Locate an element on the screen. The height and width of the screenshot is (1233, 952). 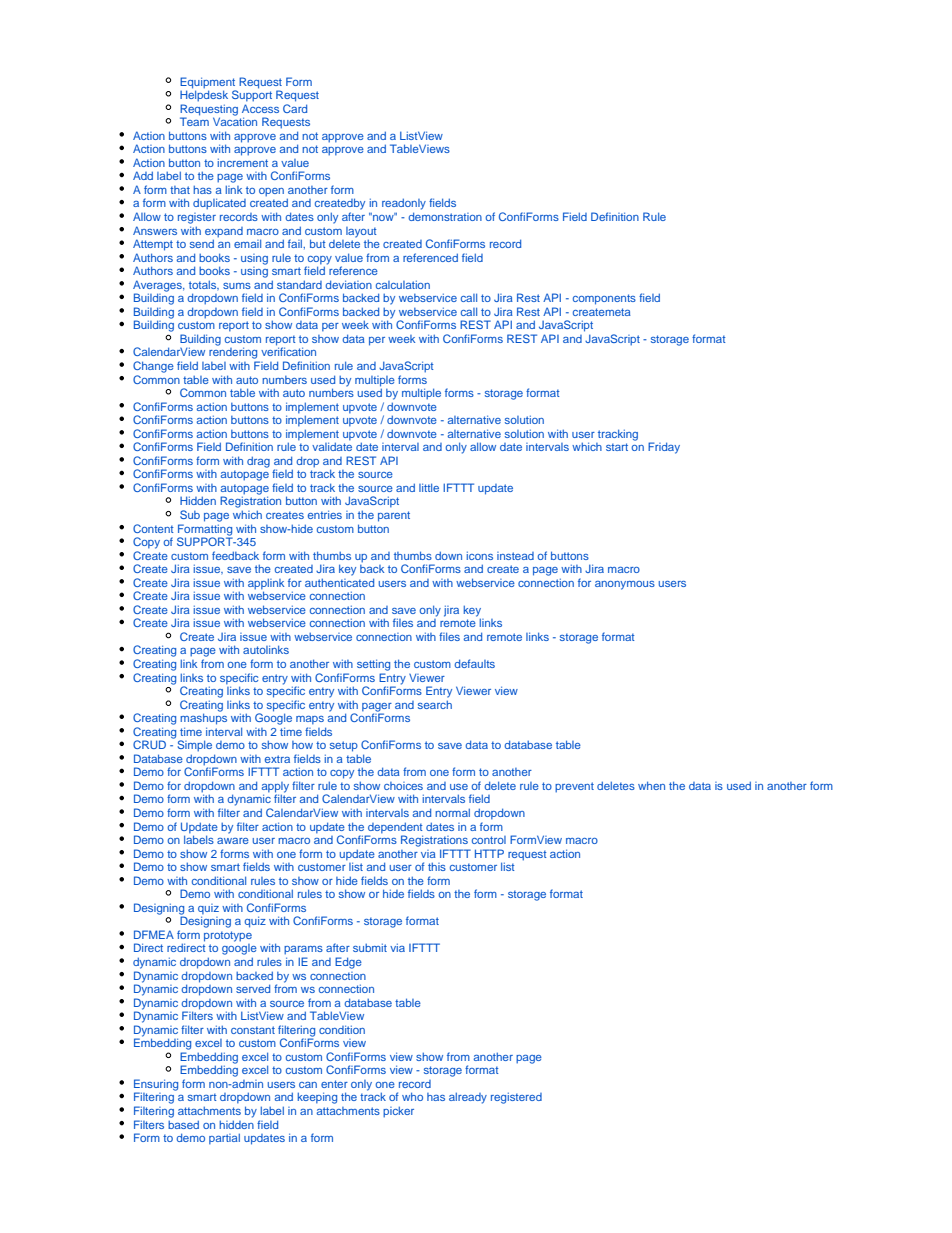
start is located at coordinates (617, 447).
